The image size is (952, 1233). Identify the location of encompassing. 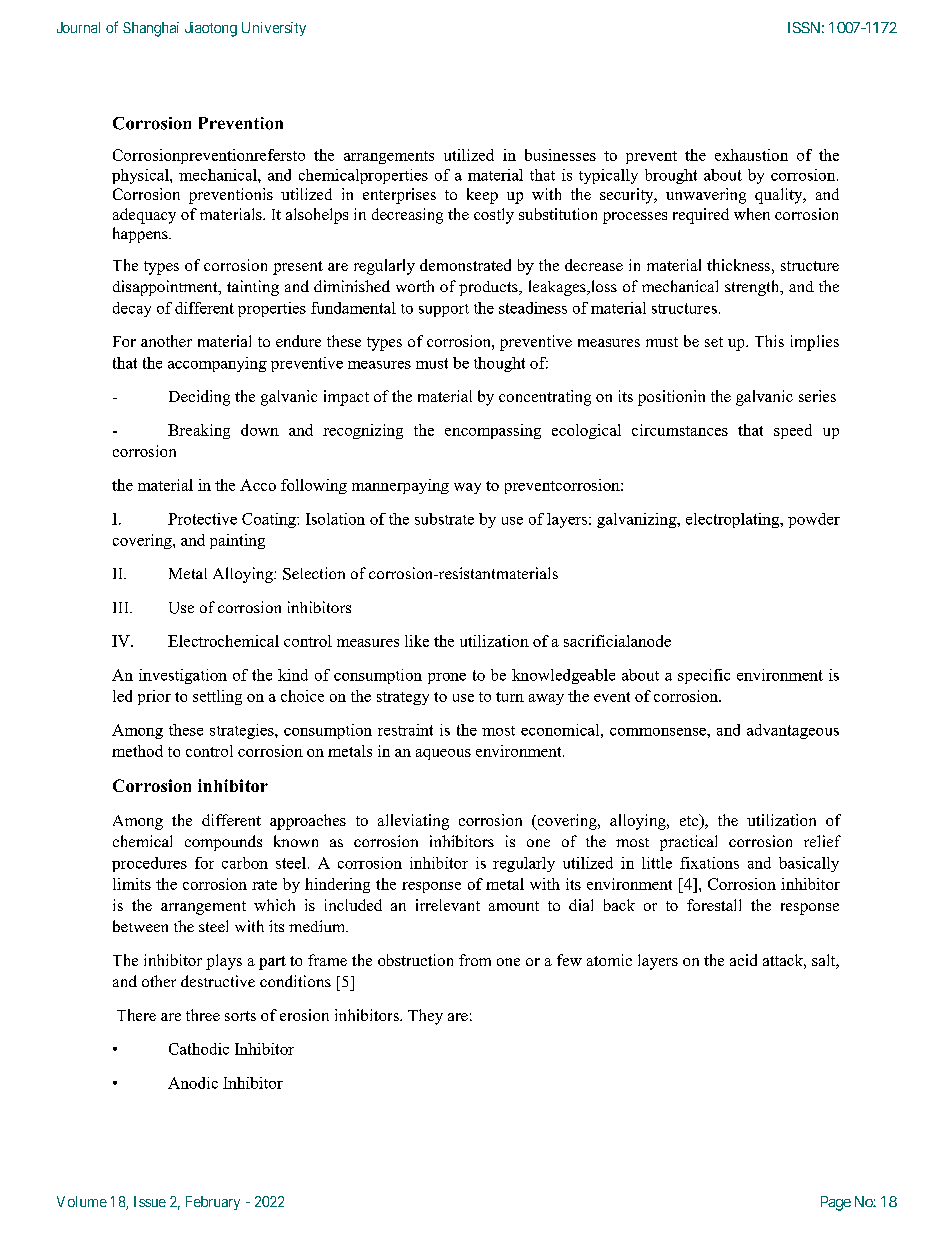
(493, 431).
